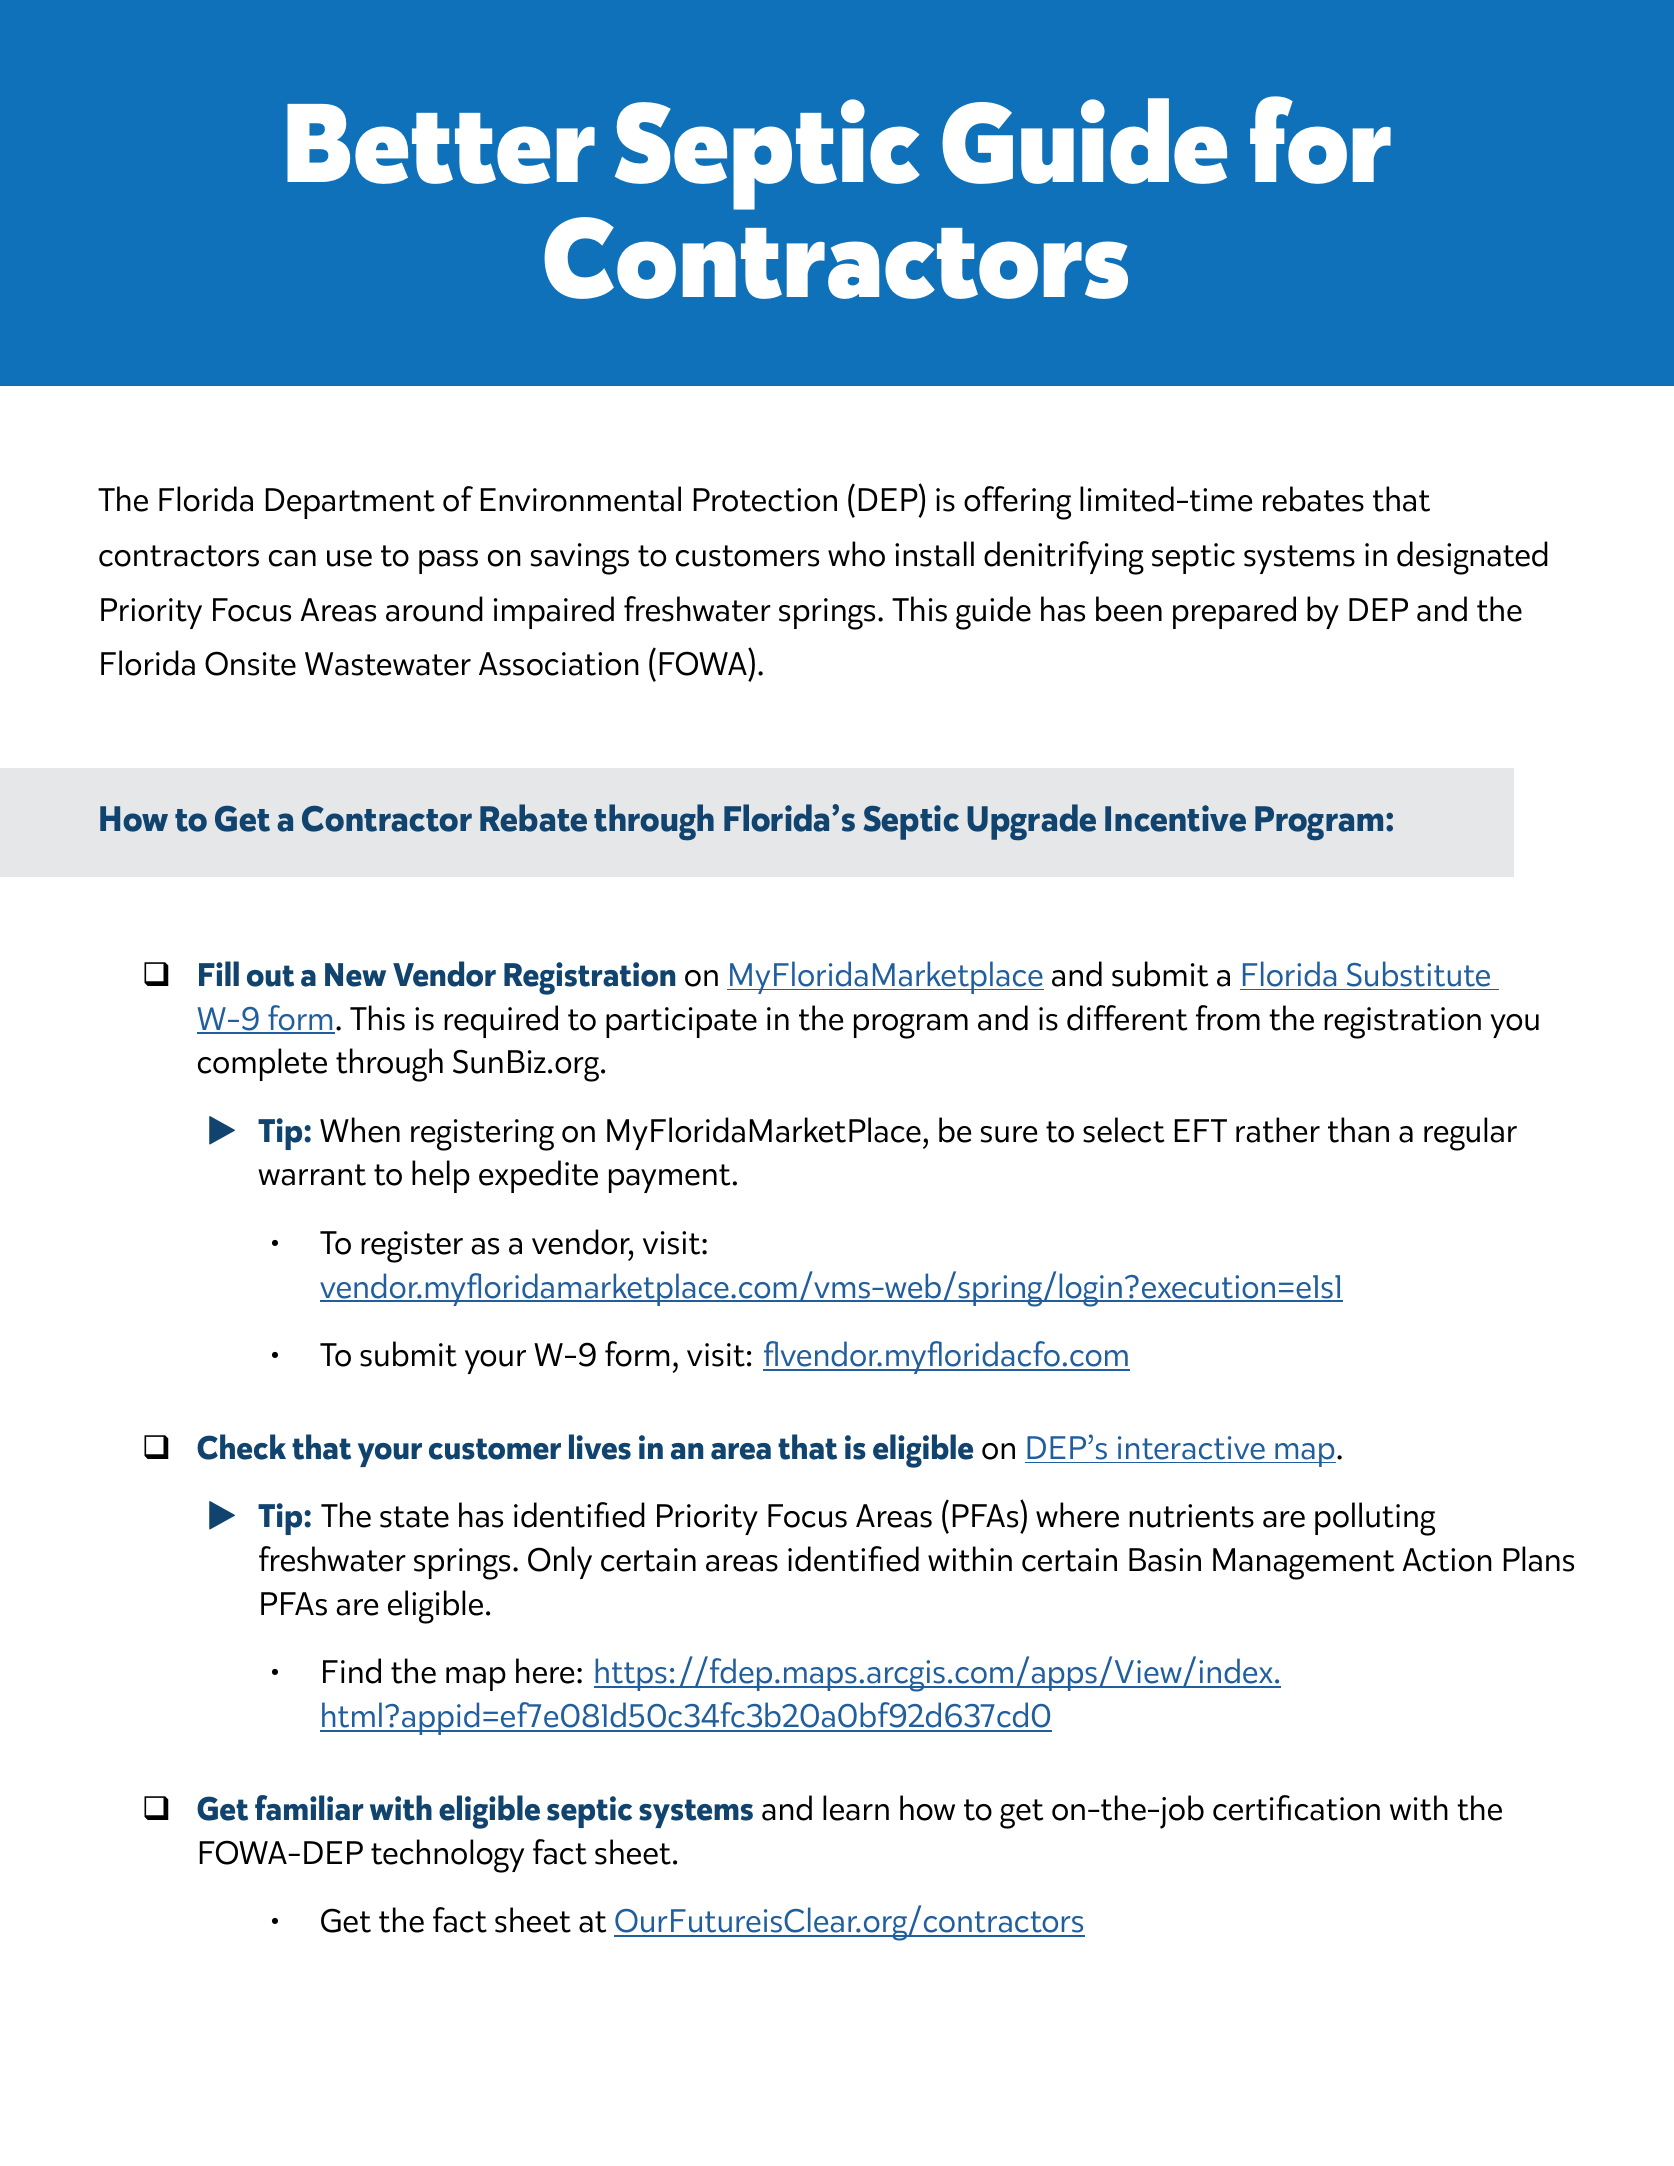 The width and height of the screenshot is (1674, 2166). Describe the element at coordinates (441, 144) in the screenshot. I see `Better` at that location.
